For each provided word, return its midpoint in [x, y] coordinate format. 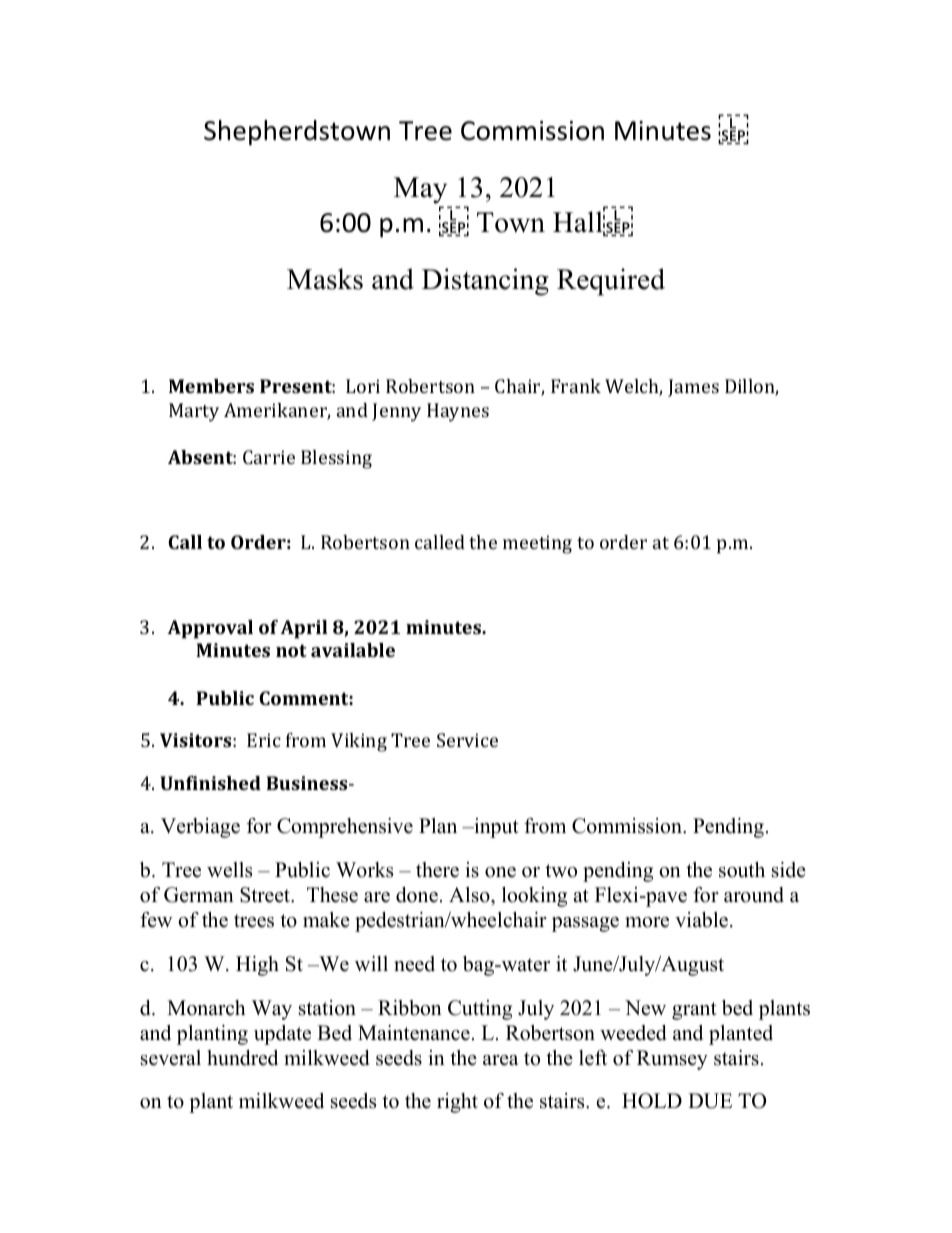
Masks [325, 279]
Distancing [485, 282]
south [742, 870]
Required [611, 282]
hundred [242, 1058]
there [437, 870]
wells [229, 870]
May [420, 190]
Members [211, 386]
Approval [210, 629]
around [754, 895]
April [303, 629]
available [353, 650]
